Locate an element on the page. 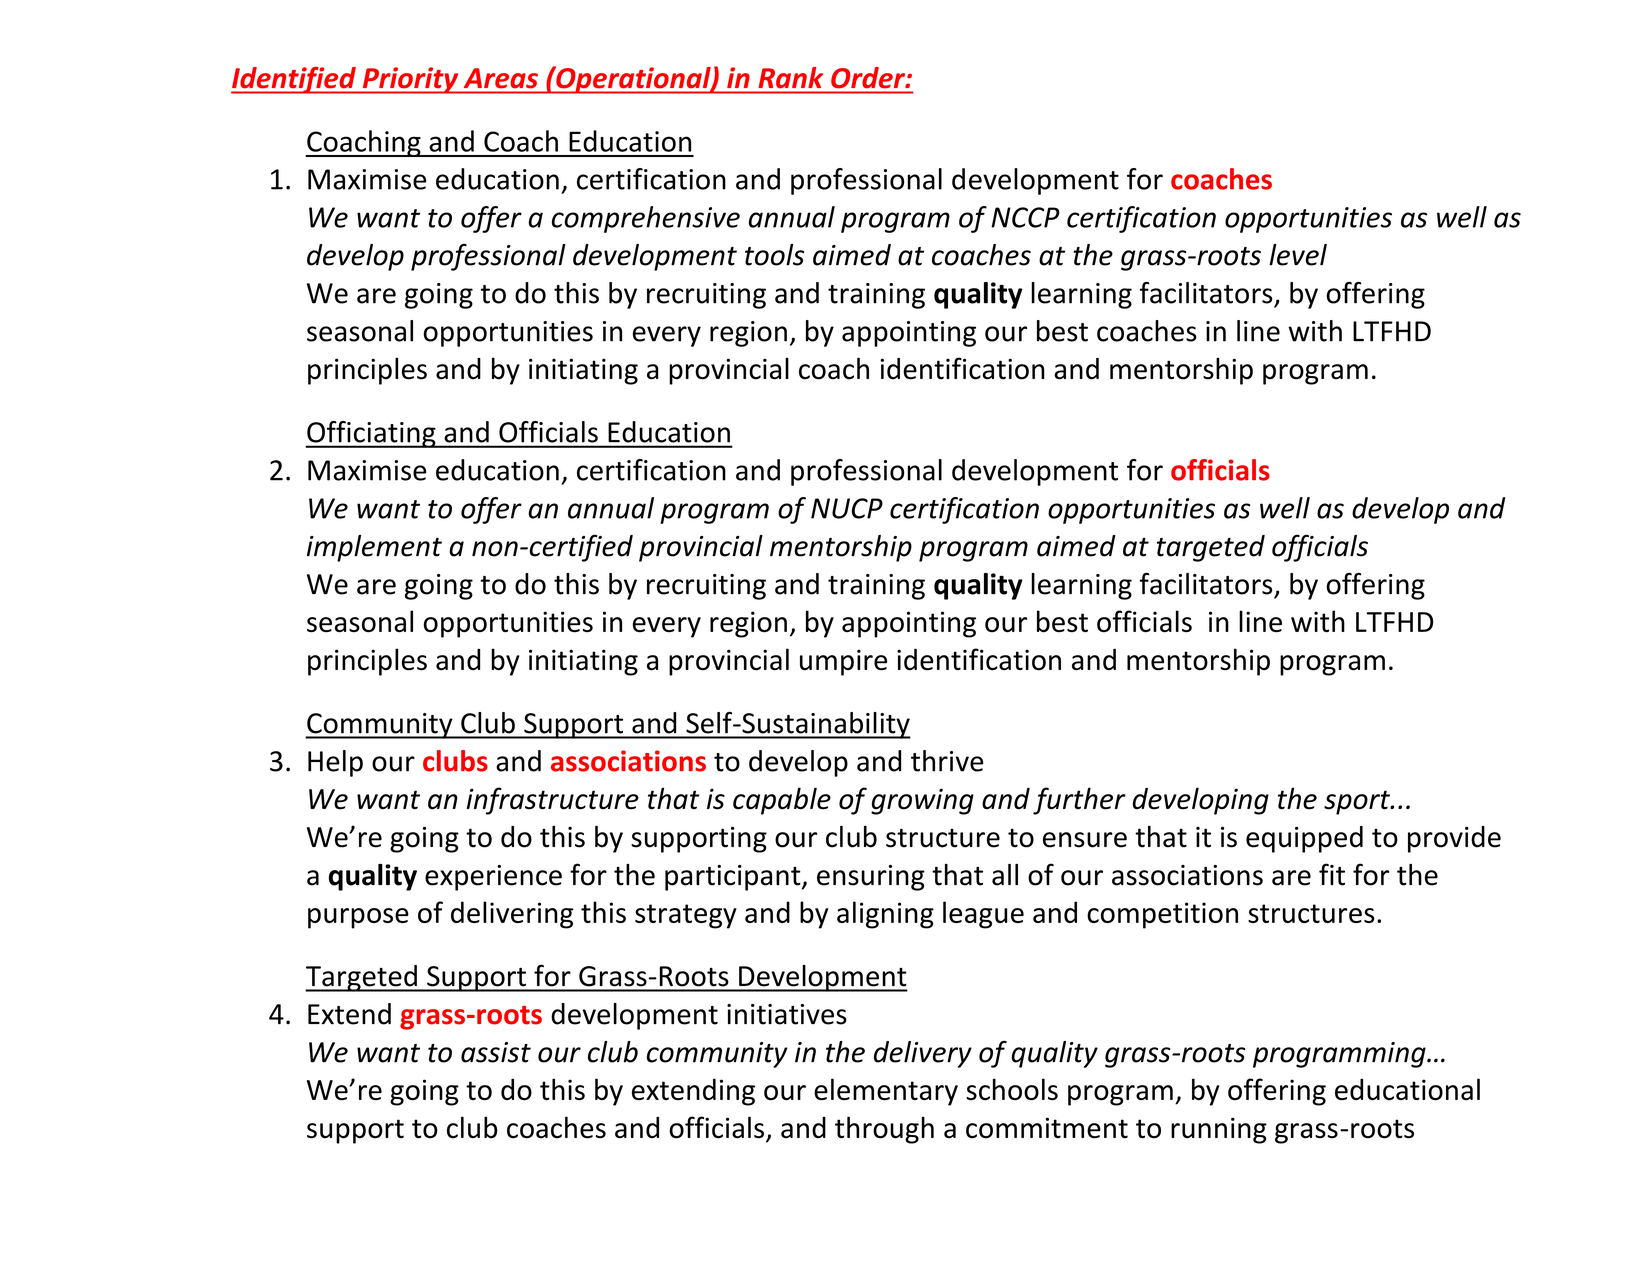  sport is located at coordinates (1358, 802).
